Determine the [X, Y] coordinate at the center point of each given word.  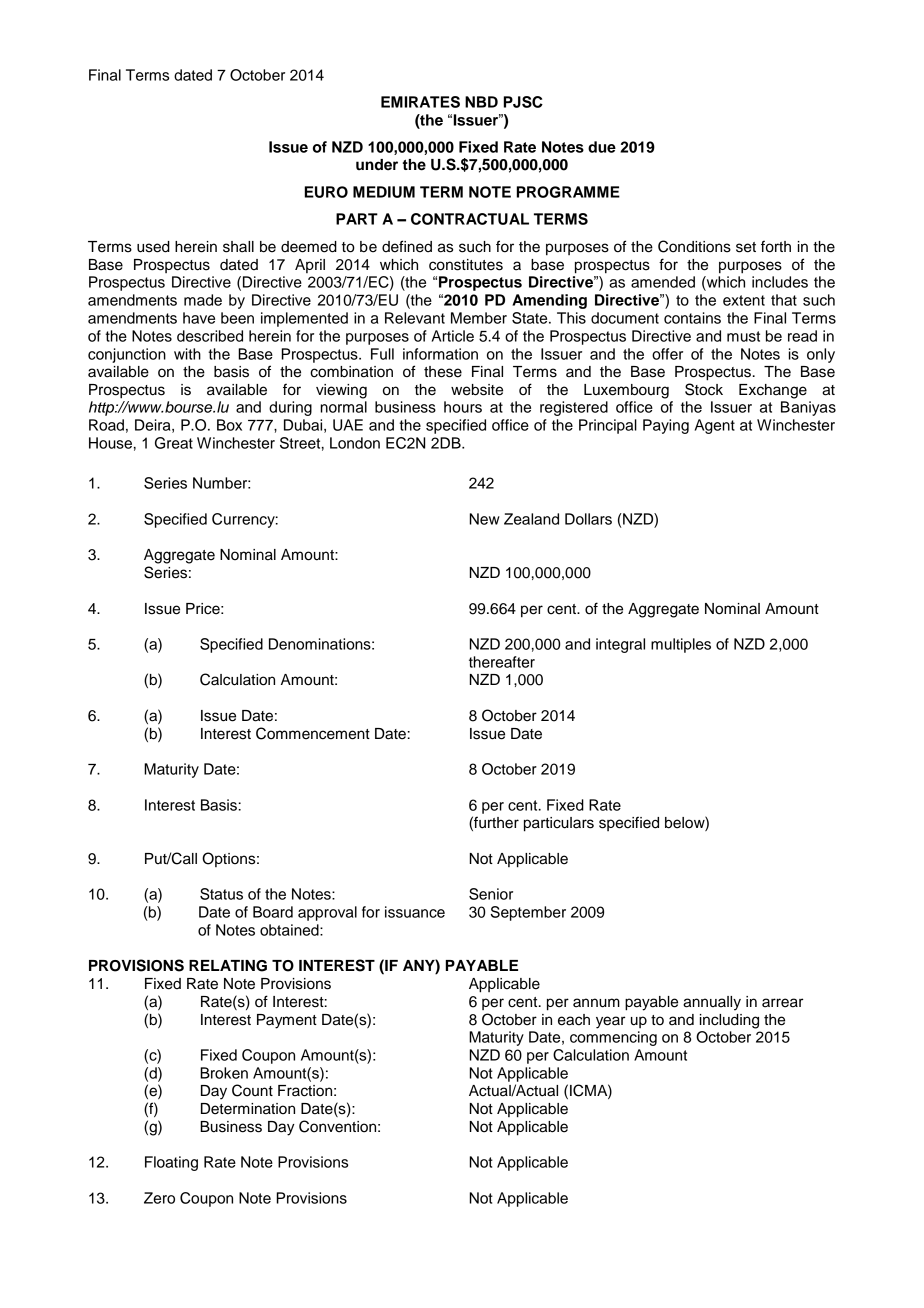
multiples [681, 645]
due [602, 147]
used [153, 247]
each [574, 1020]
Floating [171, 1163]
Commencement [313, 733]
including [729, 1021]
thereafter [502, 662]
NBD [481, 102]
